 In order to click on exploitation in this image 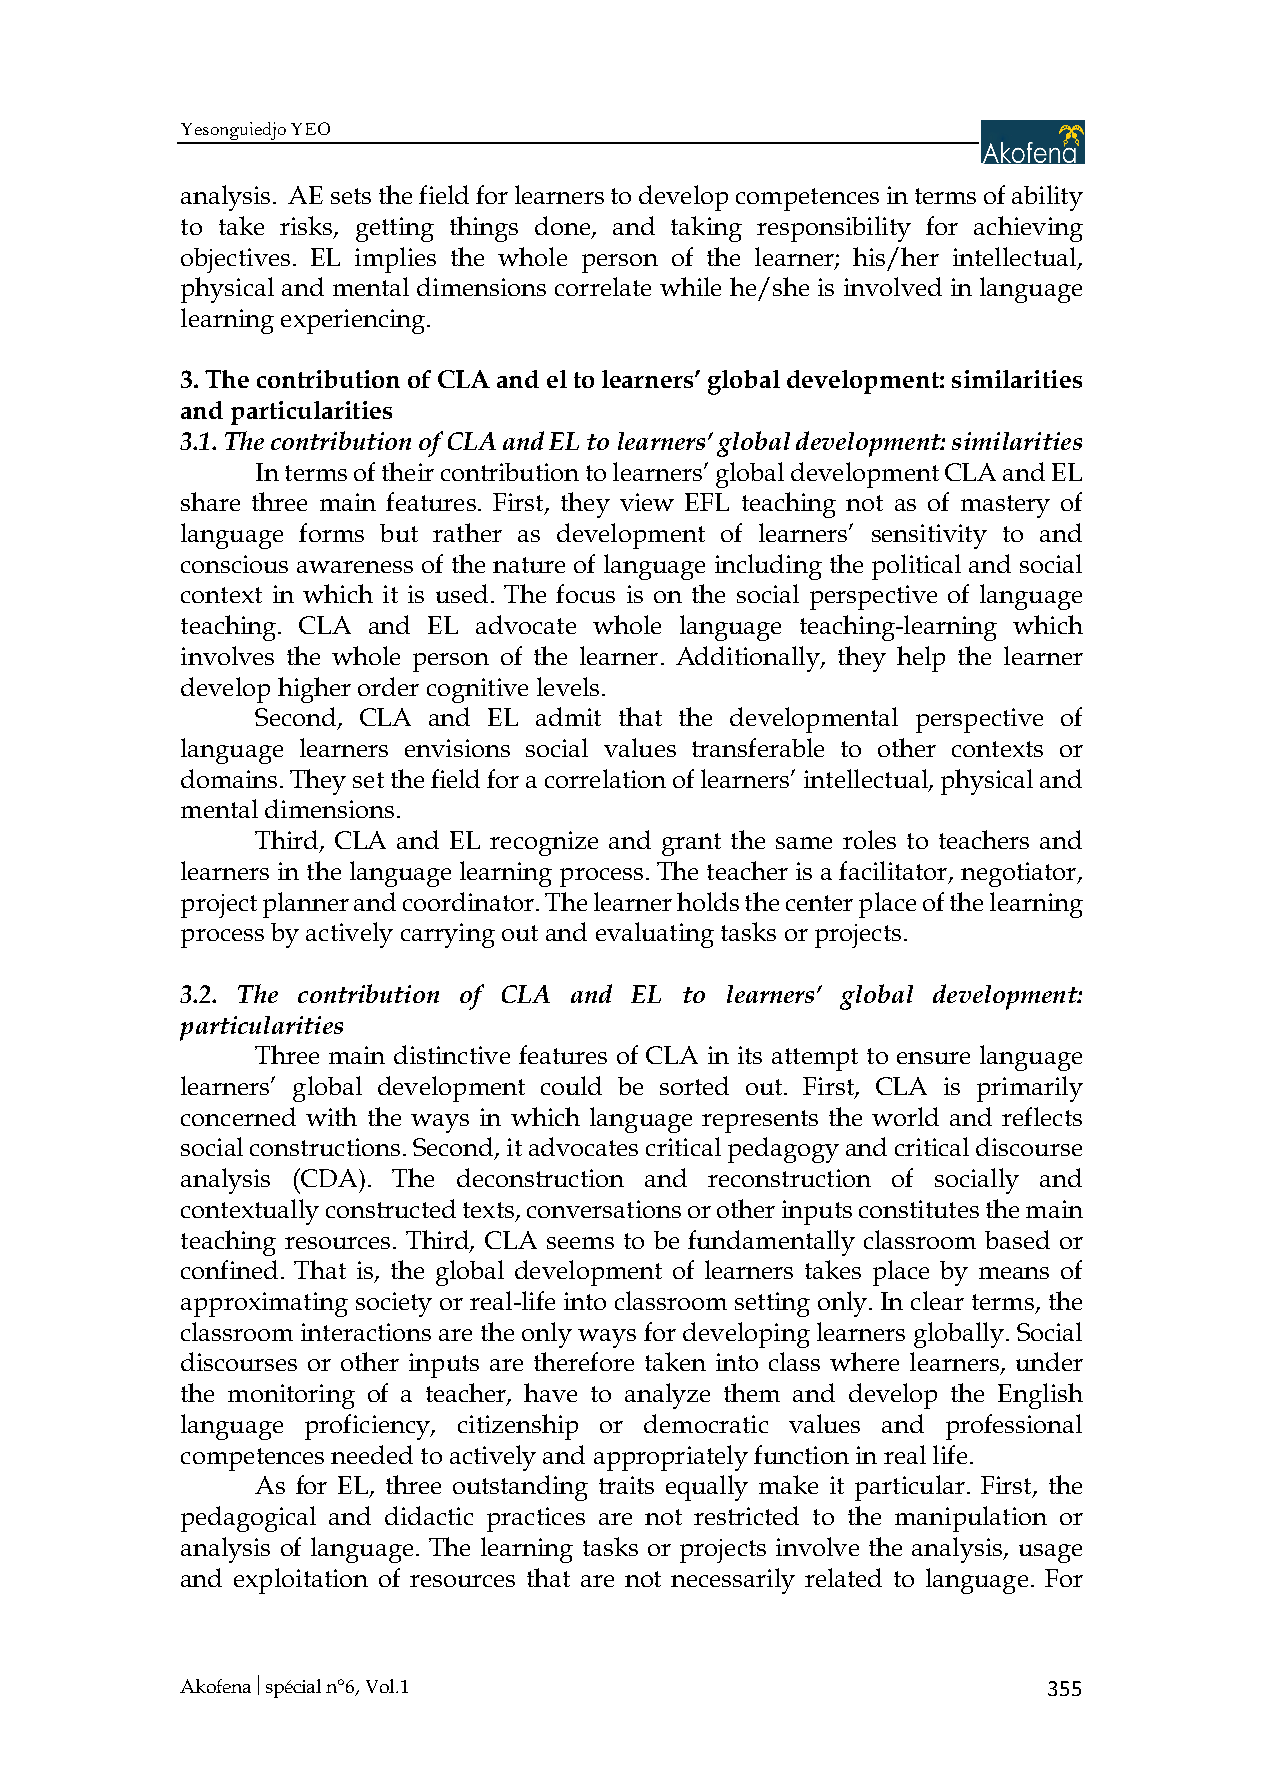, I will do `click(301, 1581)`.
